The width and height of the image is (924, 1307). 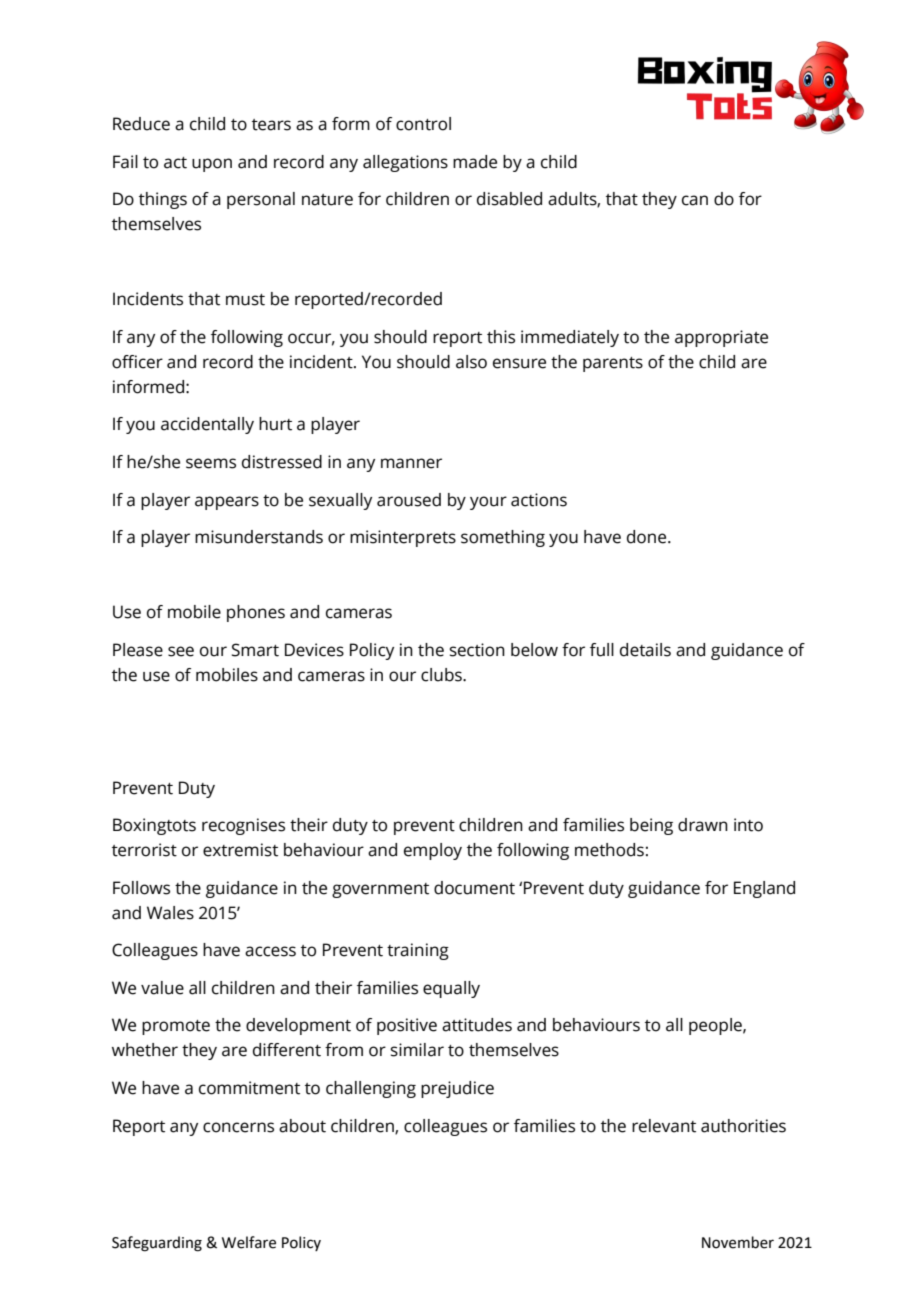 I want to click on made, so click(x=475, y=162).
